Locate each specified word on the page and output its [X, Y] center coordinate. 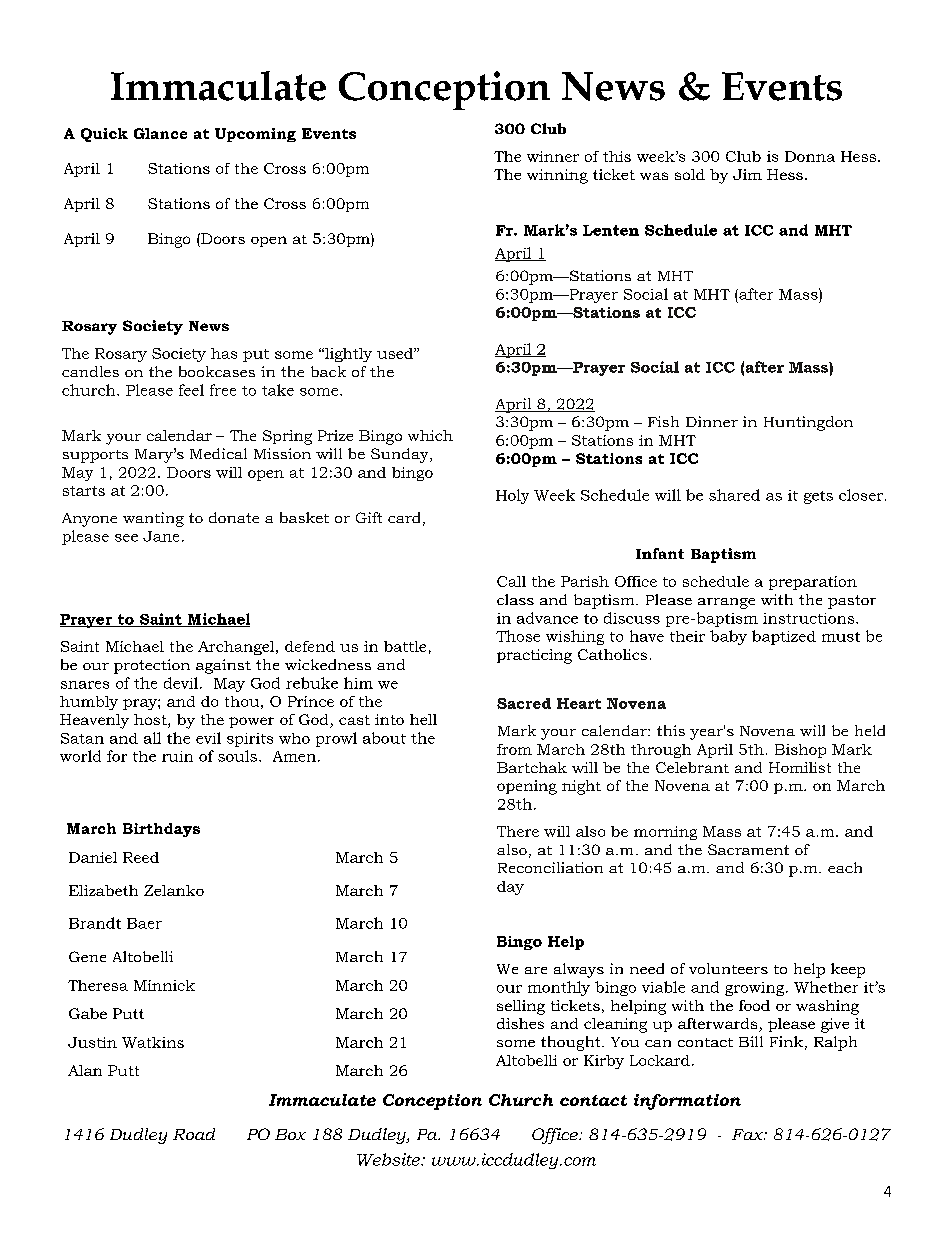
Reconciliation [550, 867]
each [845, 867]
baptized [784, 637]
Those [518, 636]
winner [553, 156]
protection [152, 666]
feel [191, 390]
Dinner [712, 421]
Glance [160, 133]
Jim [747, 174]
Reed [141, 857]
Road [194, 1134]
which [430, 435]
